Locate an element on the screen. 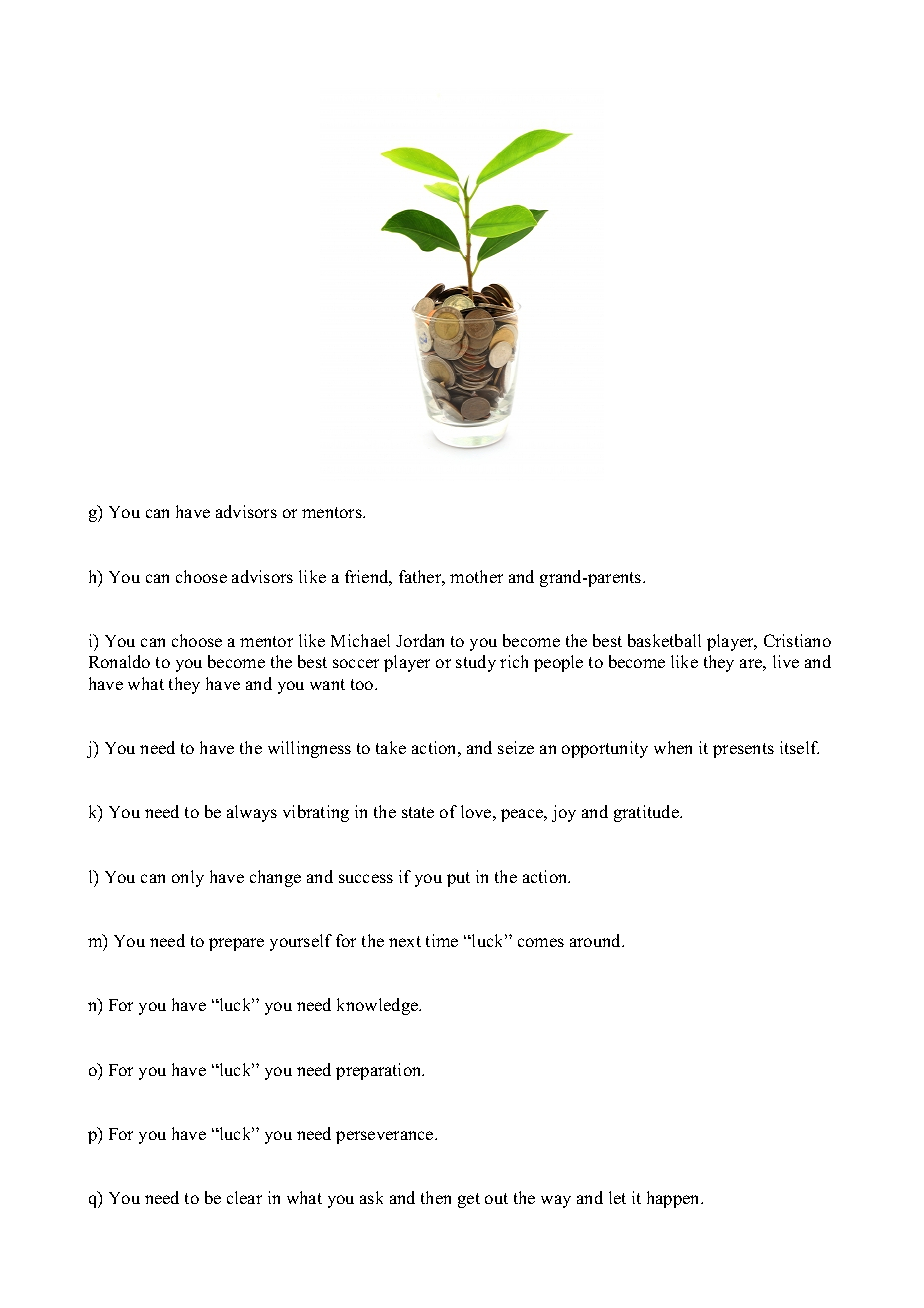 The image size is (924, 1308). knowledge is located at coordinates (379, 1006).
